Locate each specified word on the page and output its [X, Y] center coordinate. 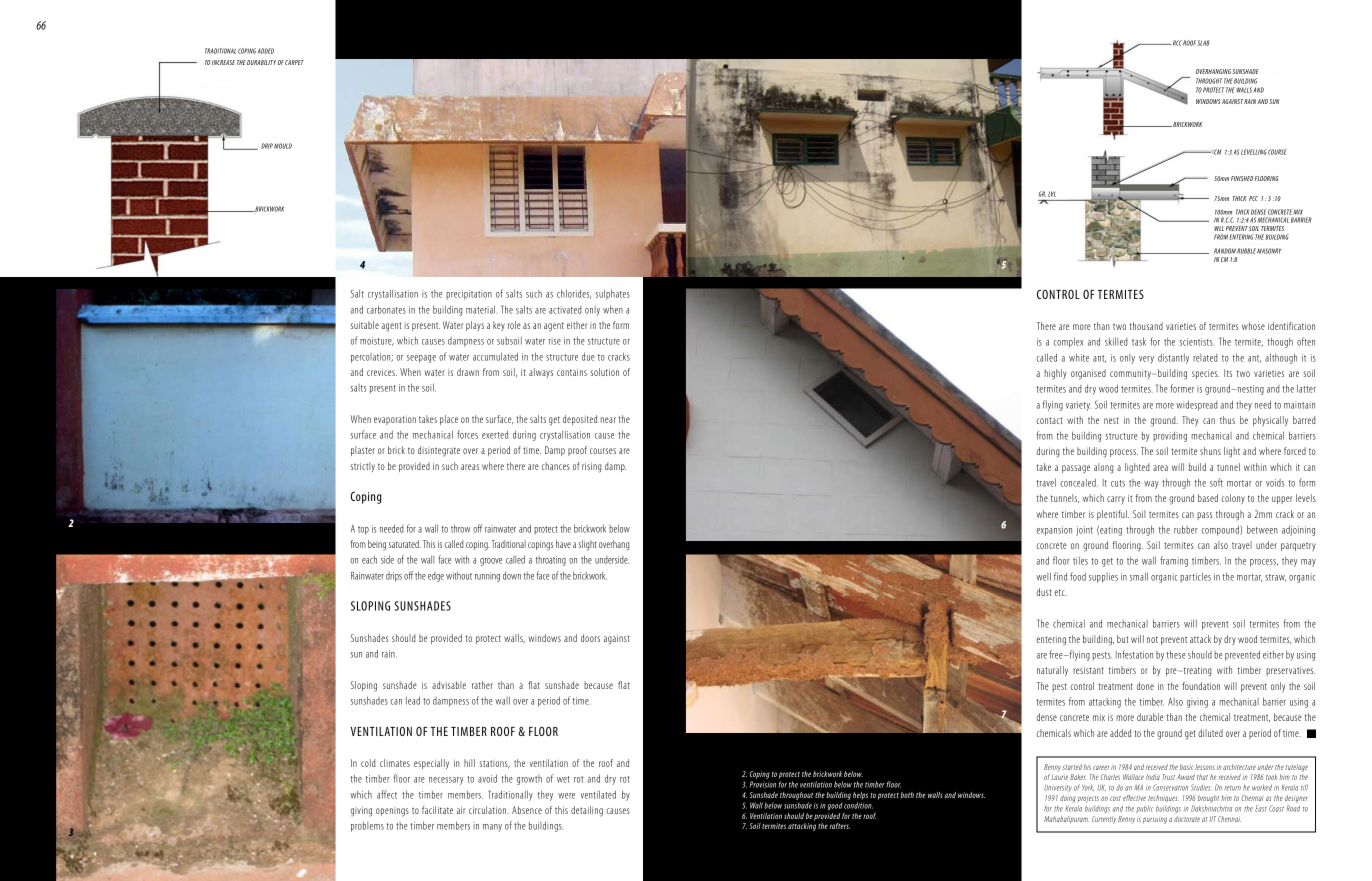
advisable [449, 685]
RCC [1176, 43]
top [363, 530]
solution [605, 372]
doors [590, 638]
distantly [1173, 358]
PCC [1253, 198]
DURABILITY [262, 62]
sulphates [613, 294]
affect [387, 794]
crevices [382, 372]
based [1208, 498]
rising [592, 468]
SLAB [1203, 43]
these [1176, 654]
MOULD [283, 146]
